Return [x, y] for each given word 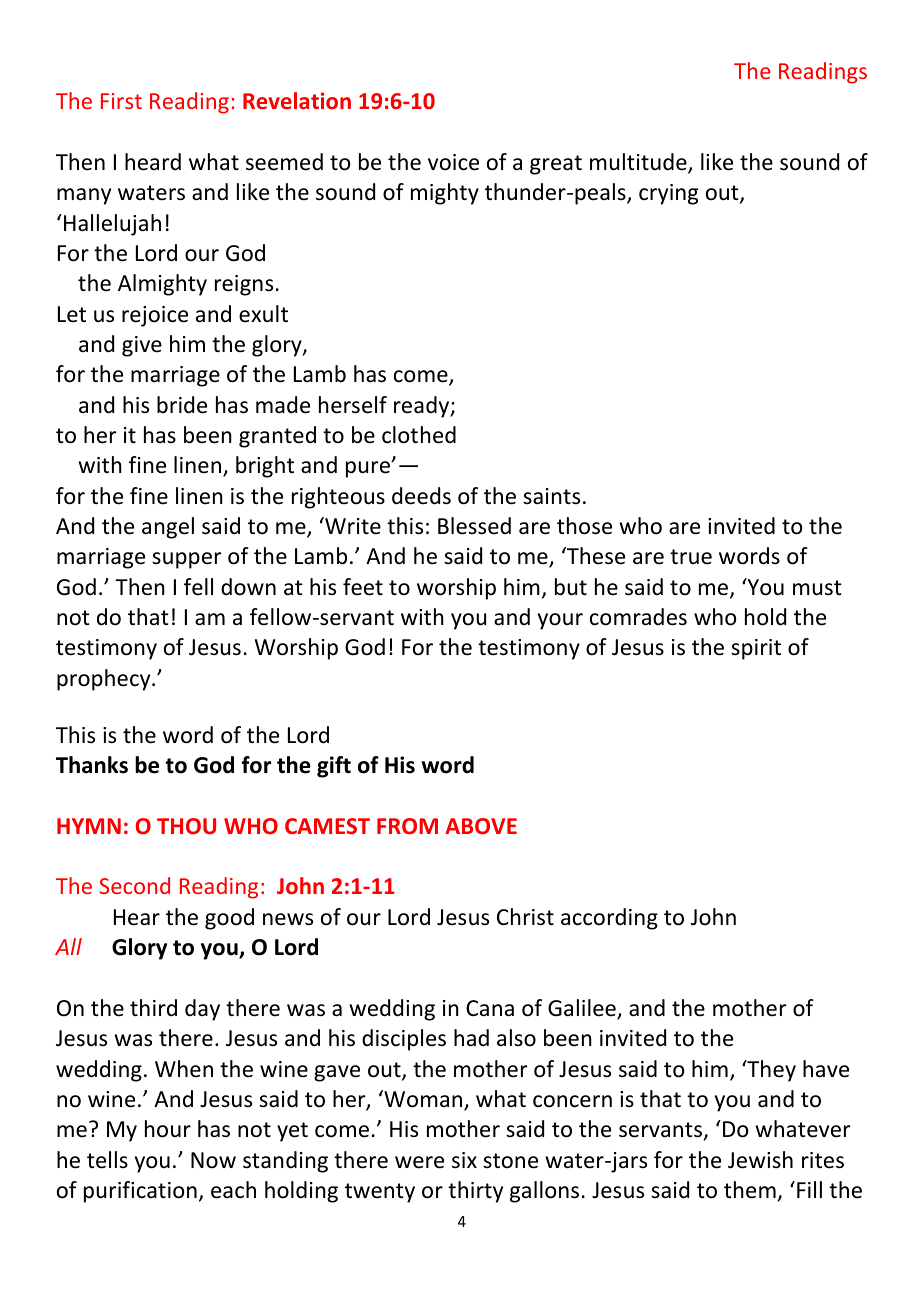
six [464, 1160]
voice [453, 162]
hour [168, 1129]
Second [134, 885]
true [691, 557]
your [560, 621]
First [121, 101]
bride [182, 405]
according [609, 919]
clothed [419, 435]
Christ [525, 917]
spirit [756, 649]
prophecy [105, 680]
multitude [639, 163]
